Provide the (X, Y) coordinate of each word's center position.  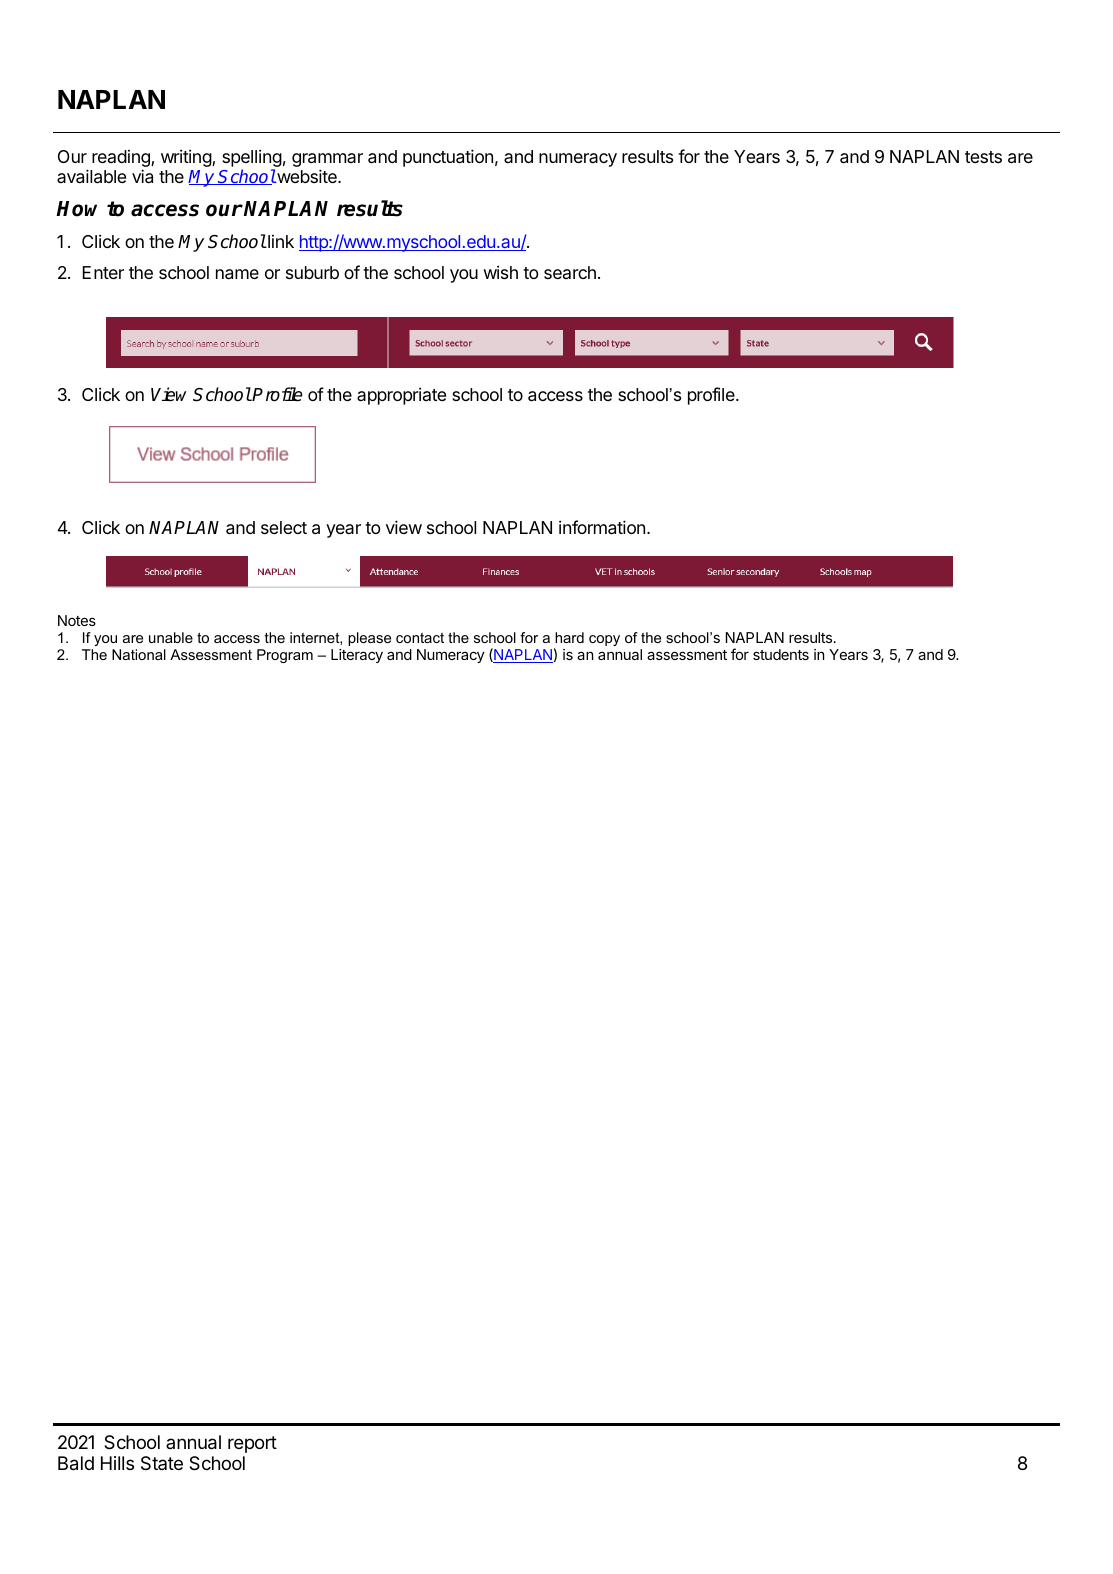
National (139, 654)
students (781, 654)
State (162, 1463)
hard (569, 637)
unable (171, 637)
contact (420, 638)
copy (604, 640)
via (142, 176)
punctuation (448, 158)
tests (983, 157)
